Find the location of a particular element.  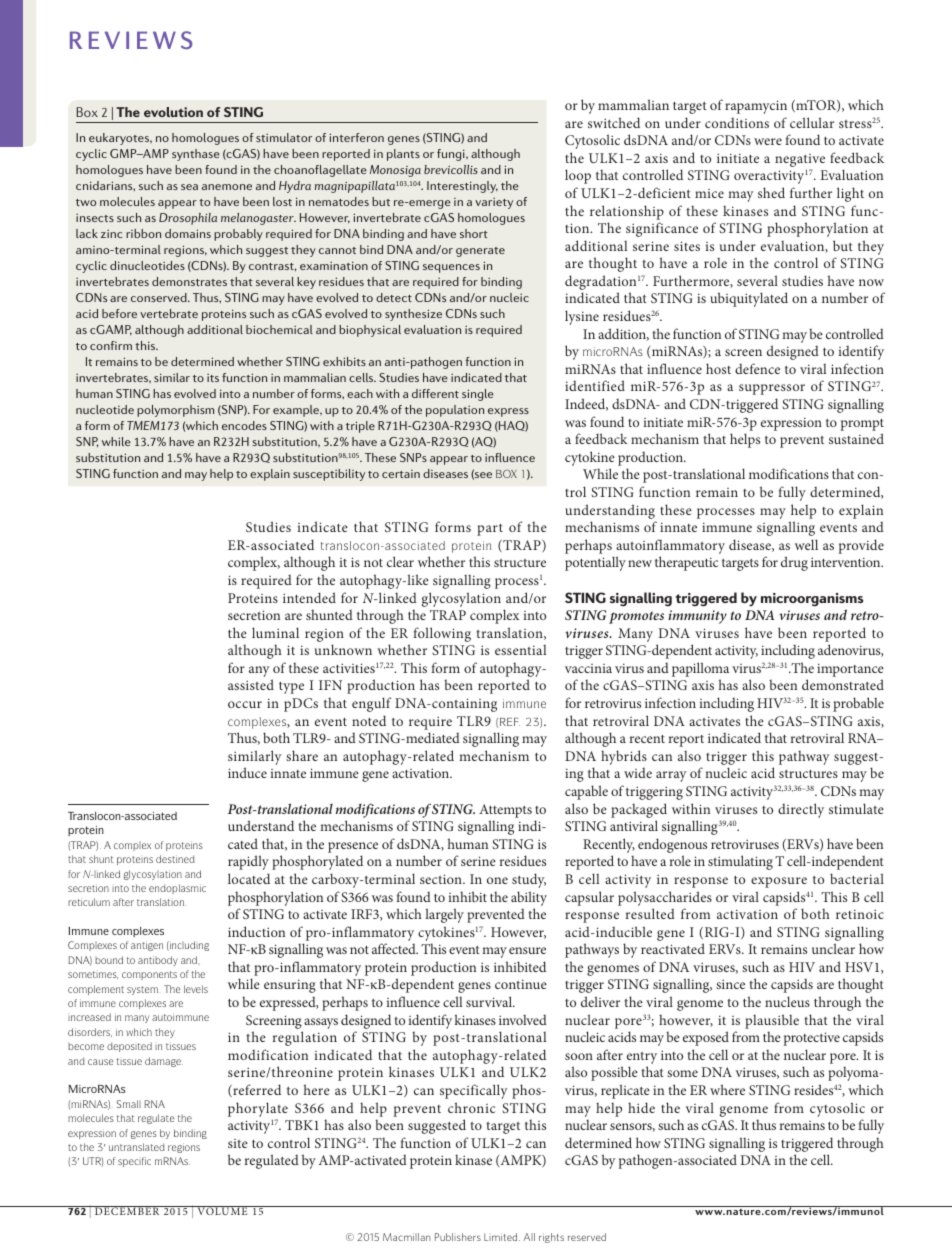

were is located at coordinates (768, 141).
